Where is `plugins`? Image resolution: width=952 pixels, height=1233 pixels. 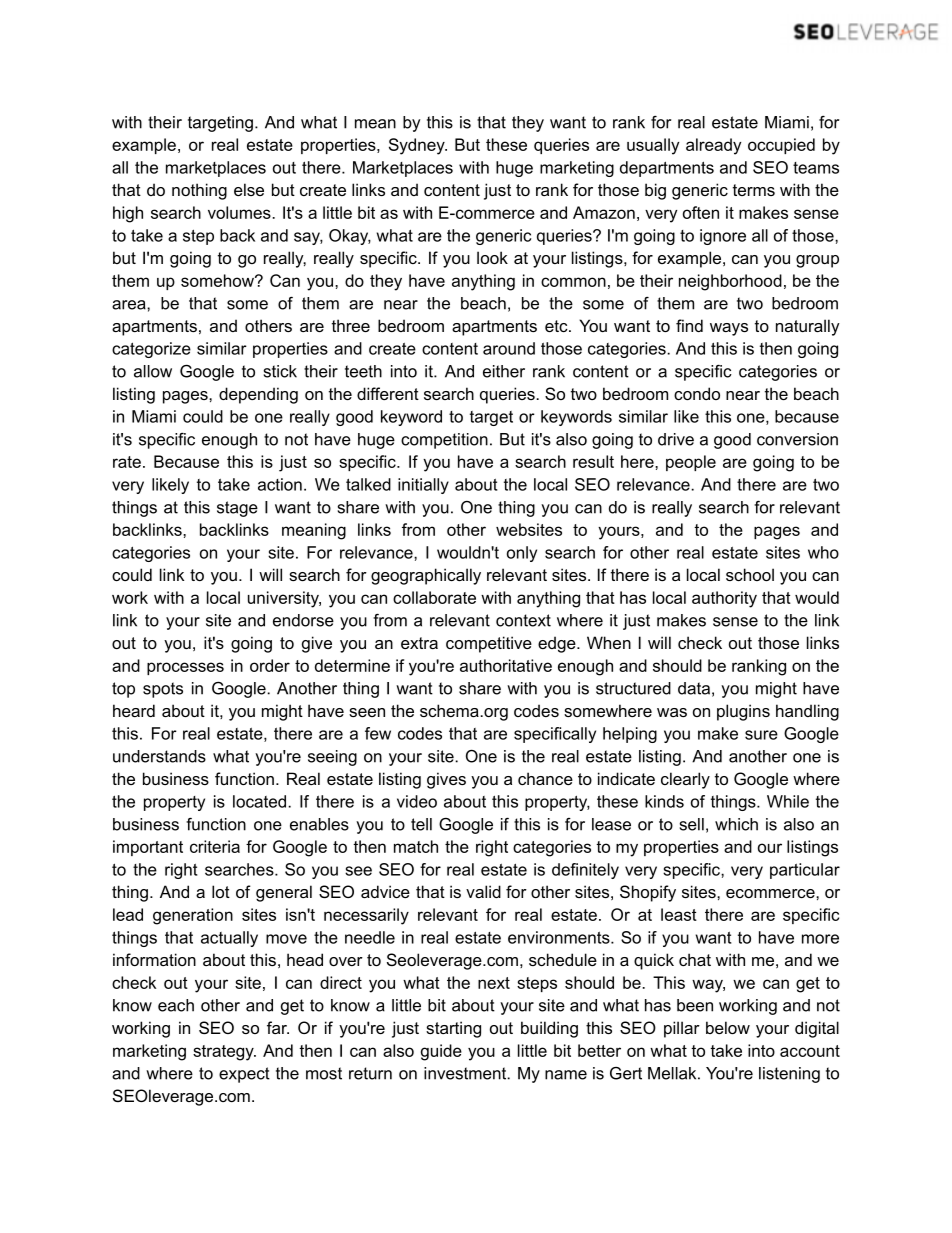
plugins is located at coordinates (743, 712).
